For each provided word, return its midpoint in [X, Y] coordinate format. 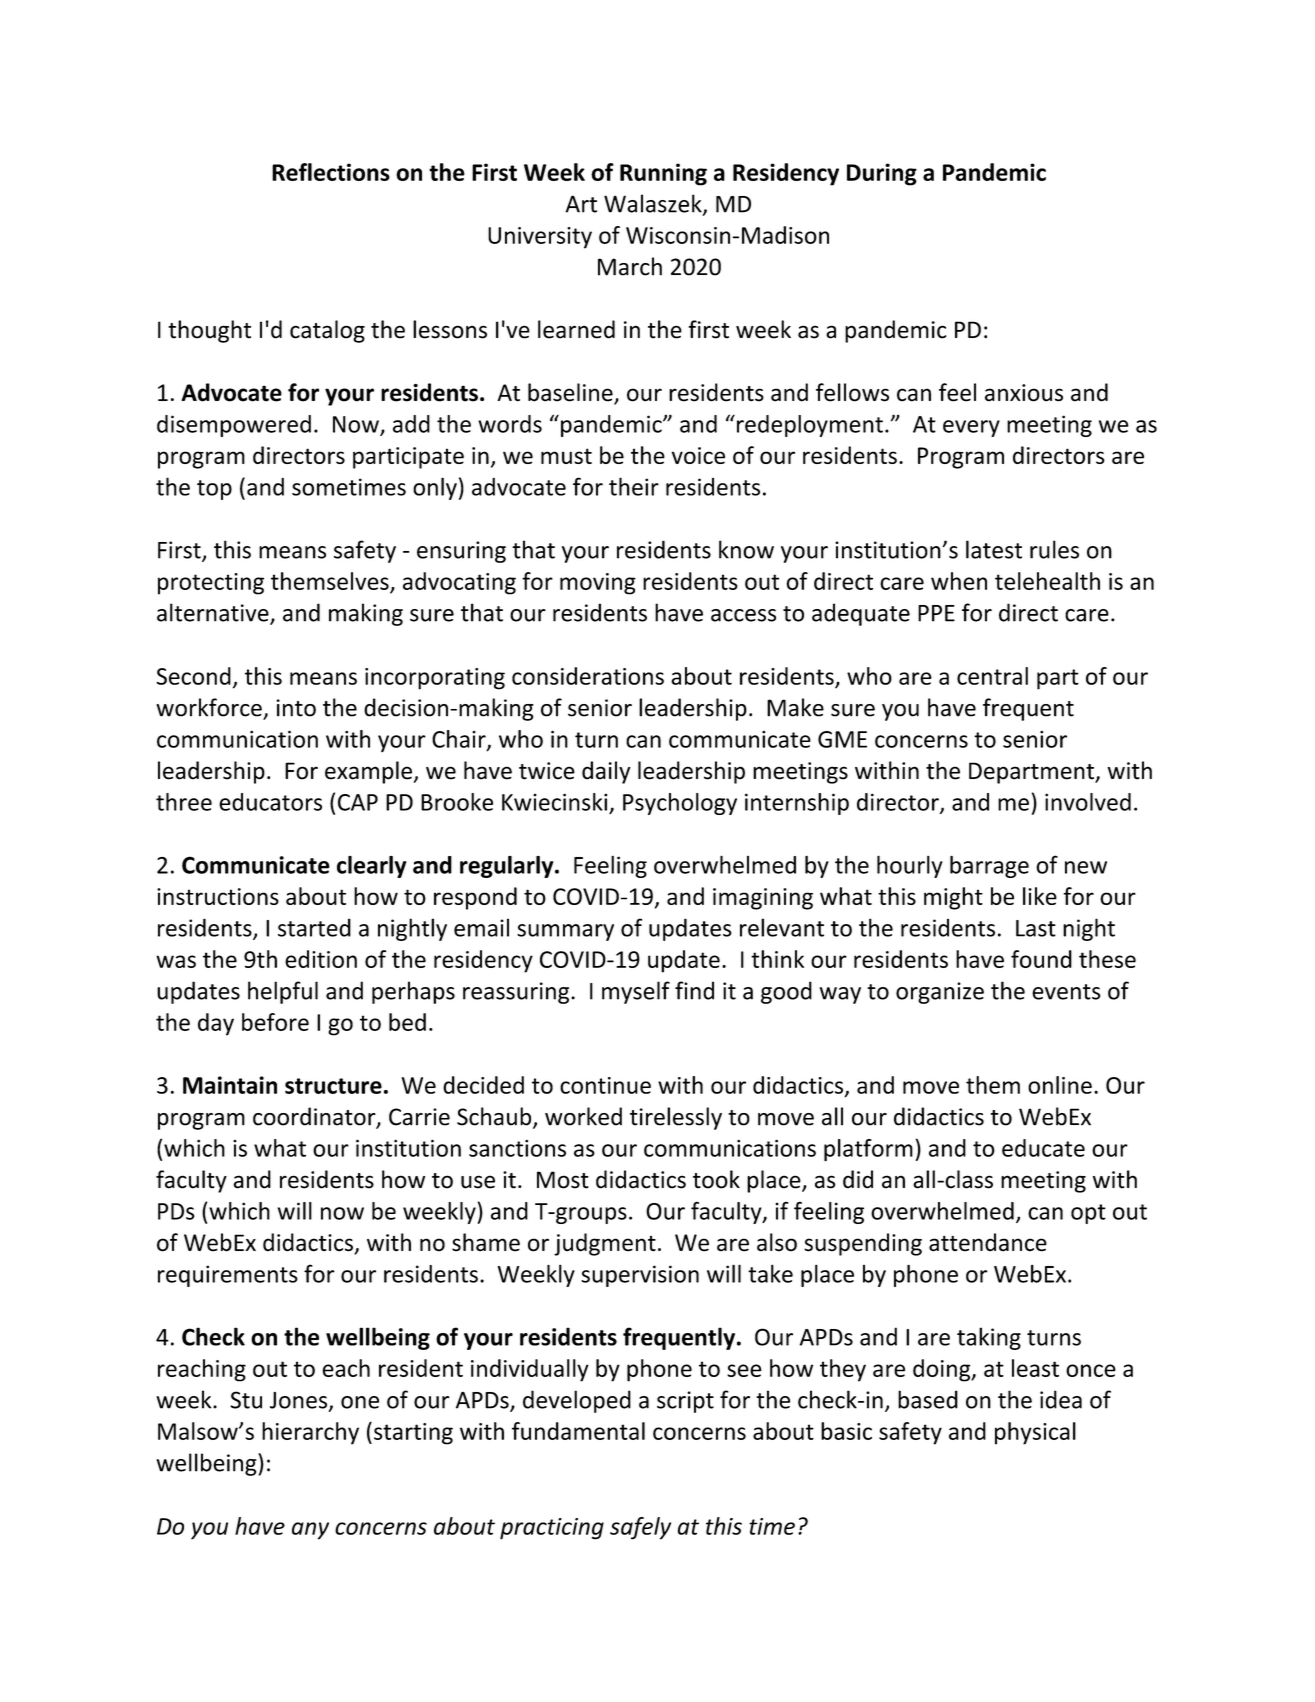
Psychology [680, 804]
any [310, 1531]
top [214, 490]
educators [270, 802]
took [716, 1179]
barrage [989, 866]
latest [994, 549]
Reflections [331, 172]
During [882, 174]
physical [1035, 1433]
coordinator [315, 1117]
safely [640, 1528]
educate [1043, 1148]
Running [663, 174]
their [634, 486]
